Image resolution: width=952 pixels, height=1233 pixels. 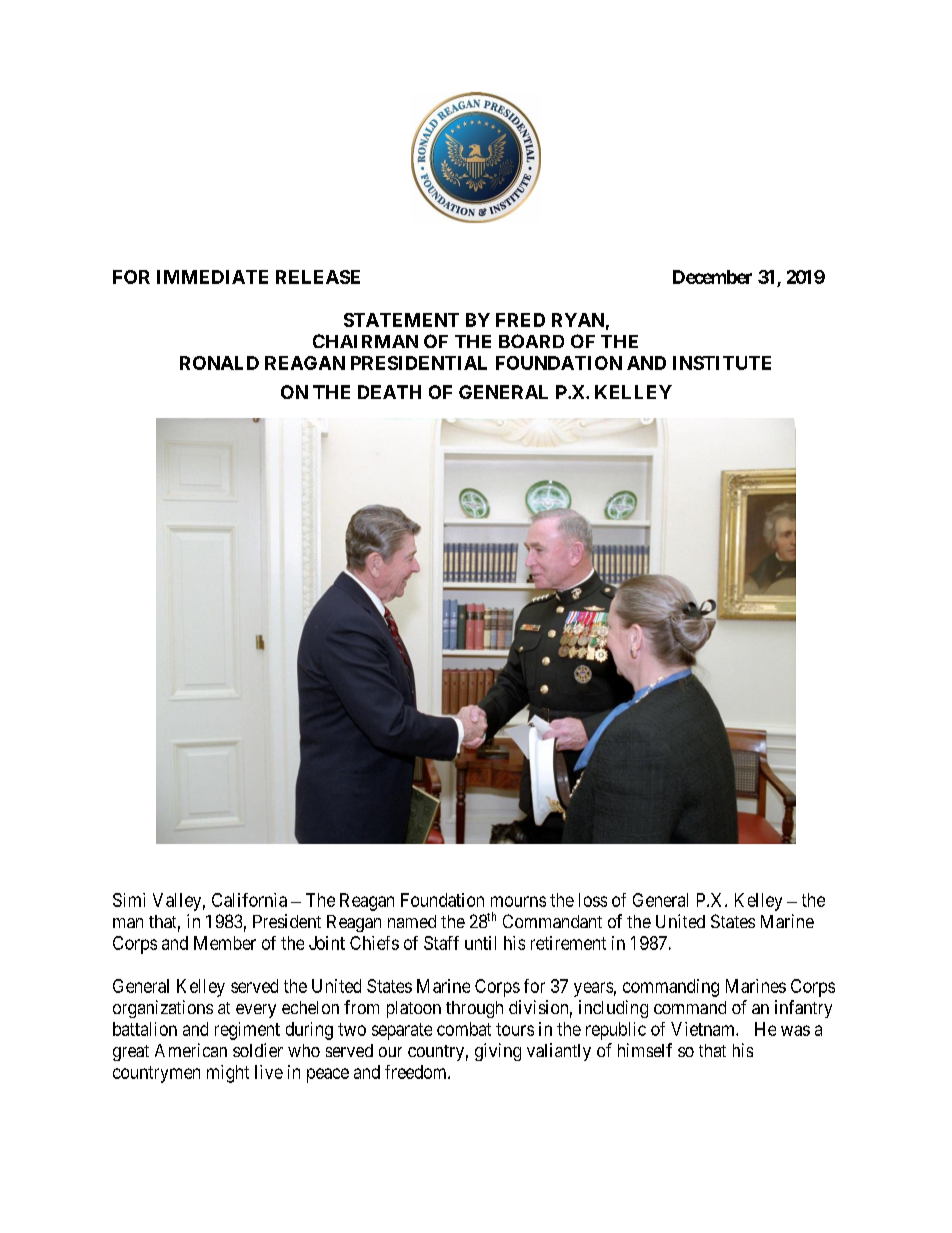 I want to click on Vietnam, so click(x=704, y=1029).
